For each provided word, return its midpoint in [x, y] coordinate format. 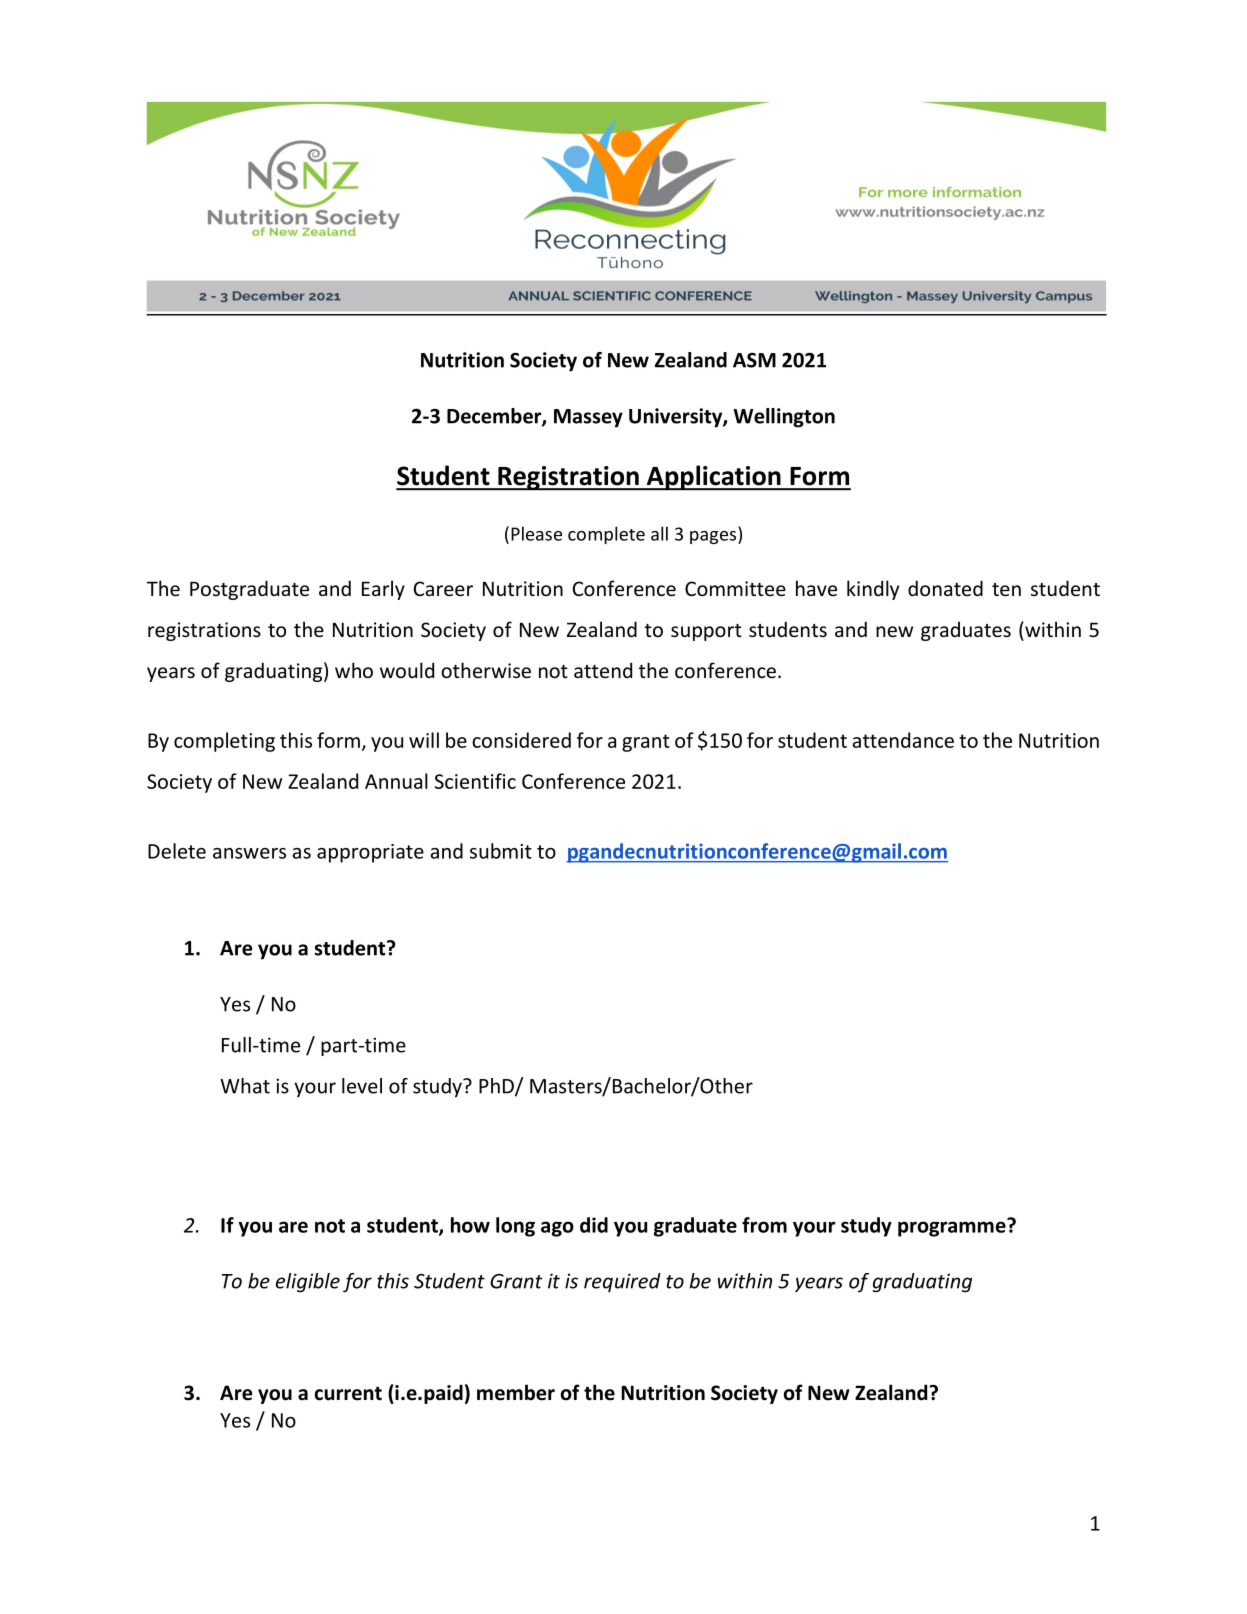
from [764, 1225]
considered [521, 740]
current [348, 1394]
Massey [588, 418]
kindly [873, 590]
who [354, 670]
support [706, 632]
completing [224, 742]
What [245, 1086]
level [362, 1086]
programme [953, 1228]
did [594, 1225]
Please [536, 533]
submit [501, 851]
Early [383, 590]
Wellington [784, 418]
